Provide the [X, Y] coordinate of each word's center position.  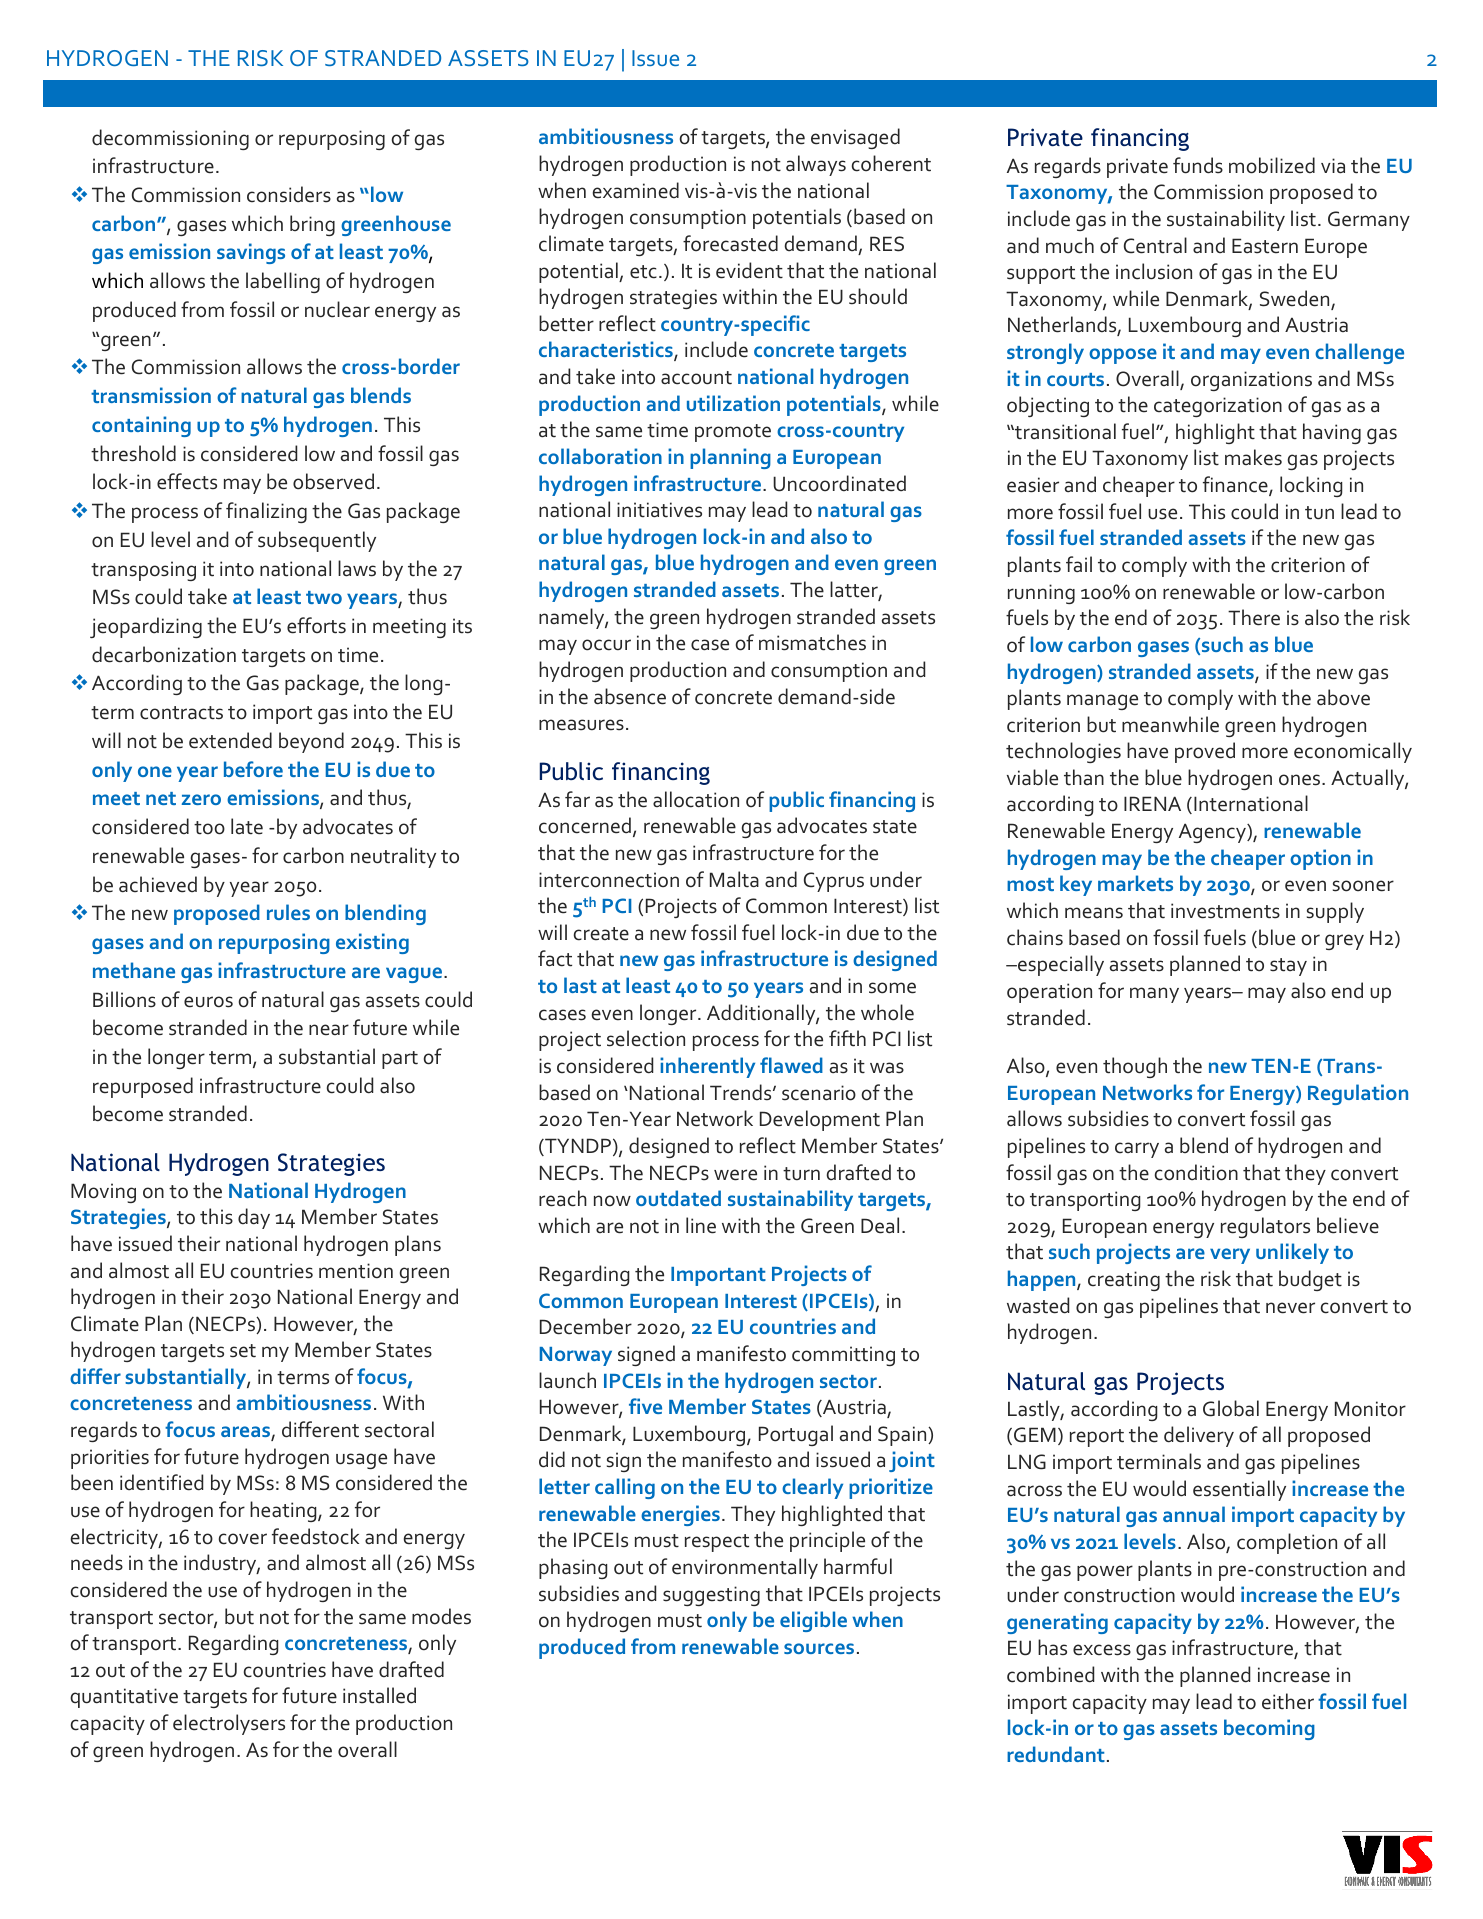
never [1290, 1308]
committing [843, 1356]
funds [1198, 165]
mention [356, 1271]
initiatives [659, 510]
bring [312, 225]
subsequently [317, 541]
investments [1225, 911]
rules [288, 912]
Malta [734, 879]
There [1254, 617]
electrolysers [229, 1724]
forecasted [730, 243]
